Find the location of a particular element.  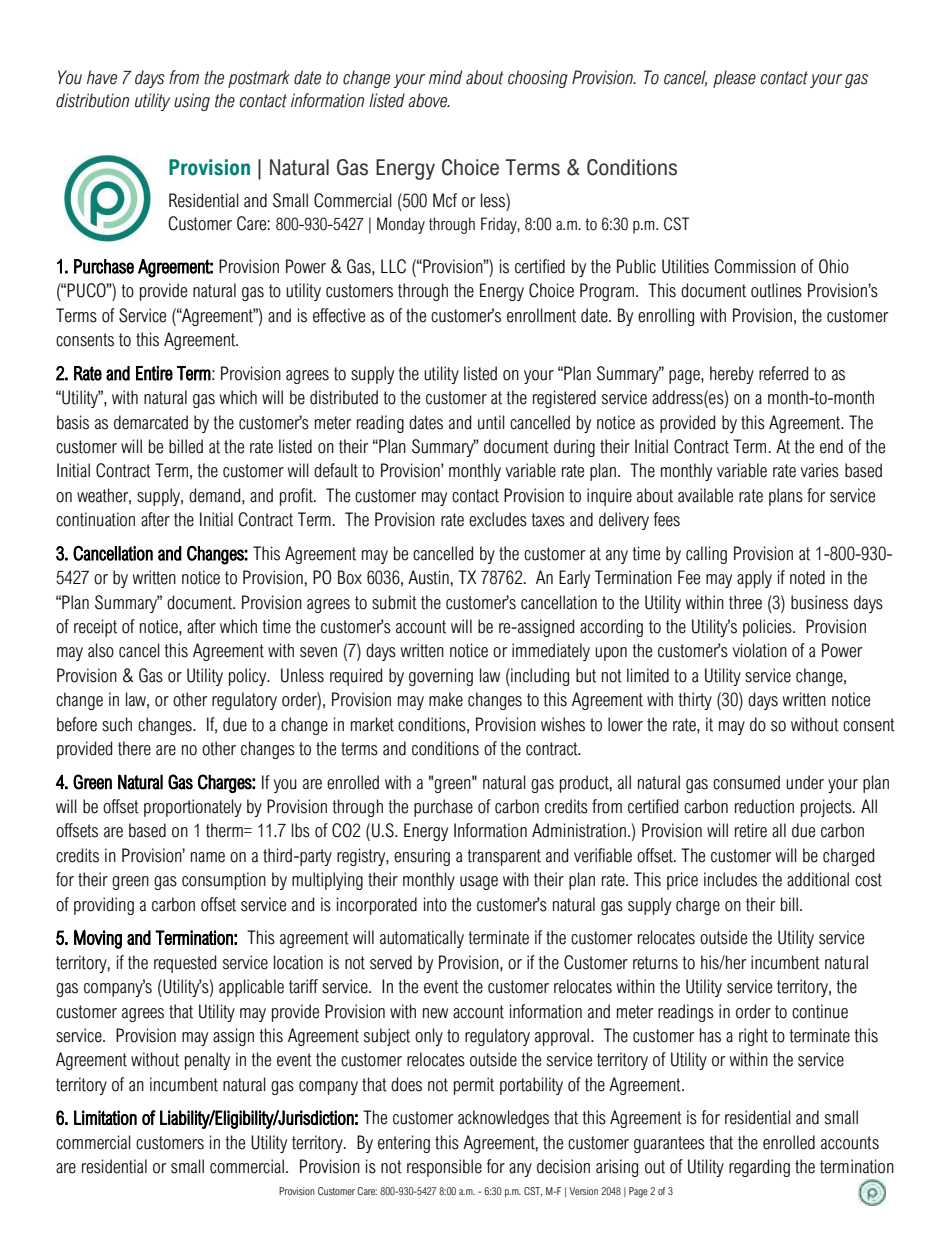

please is located at coordinates (734, 79).
